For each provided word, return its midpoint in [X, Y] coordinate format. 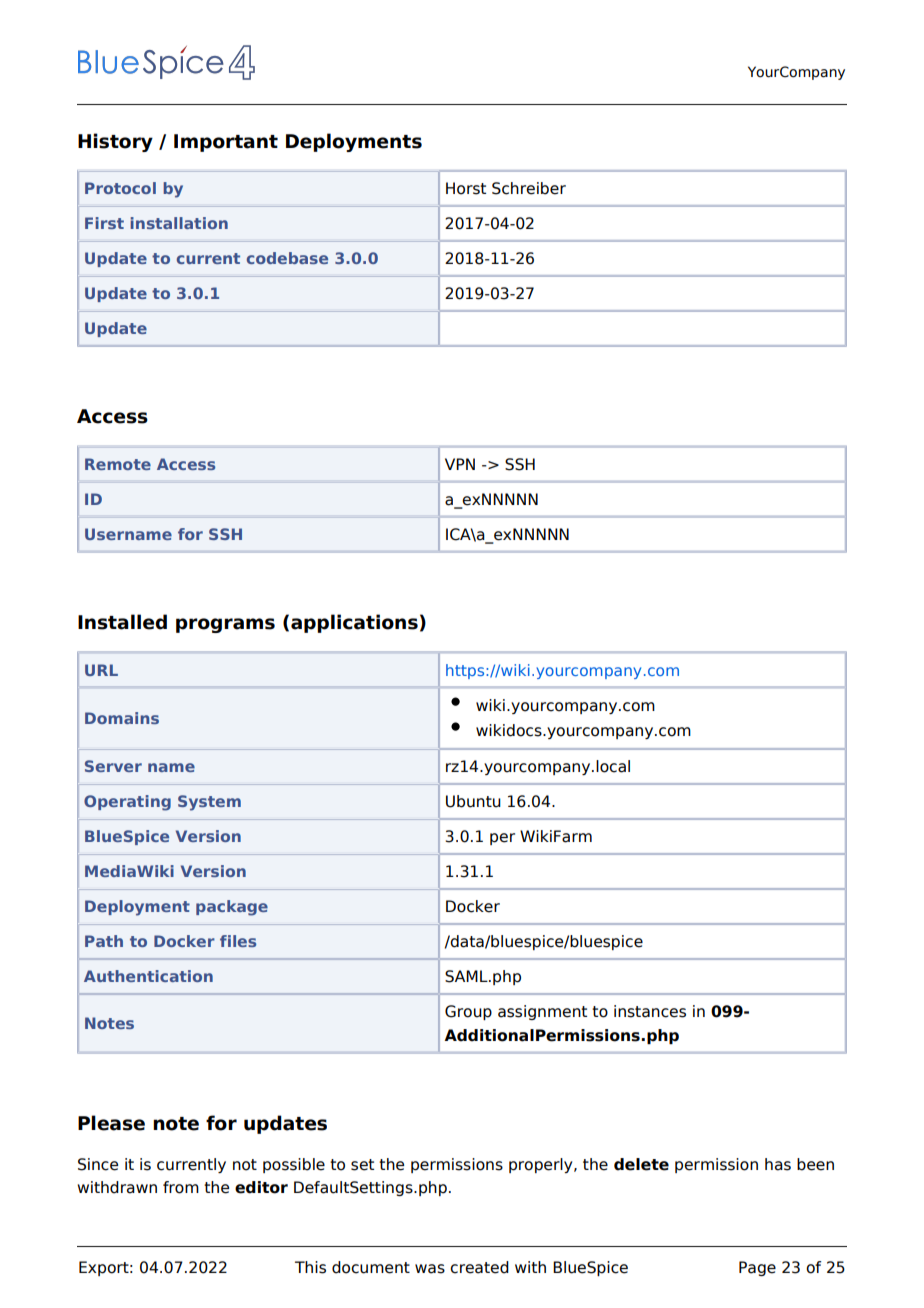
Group [468, 1012]
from [181, 1187]
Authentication [148, 976]
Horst [466, 188]
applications [354, 623]
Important [226, 143]
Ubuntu [473, 801]
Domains [122, 718]
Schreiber [529, 188]
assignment [542, 1012]
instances [650, 1011]
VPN [460, 464]
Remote [118, 464]
